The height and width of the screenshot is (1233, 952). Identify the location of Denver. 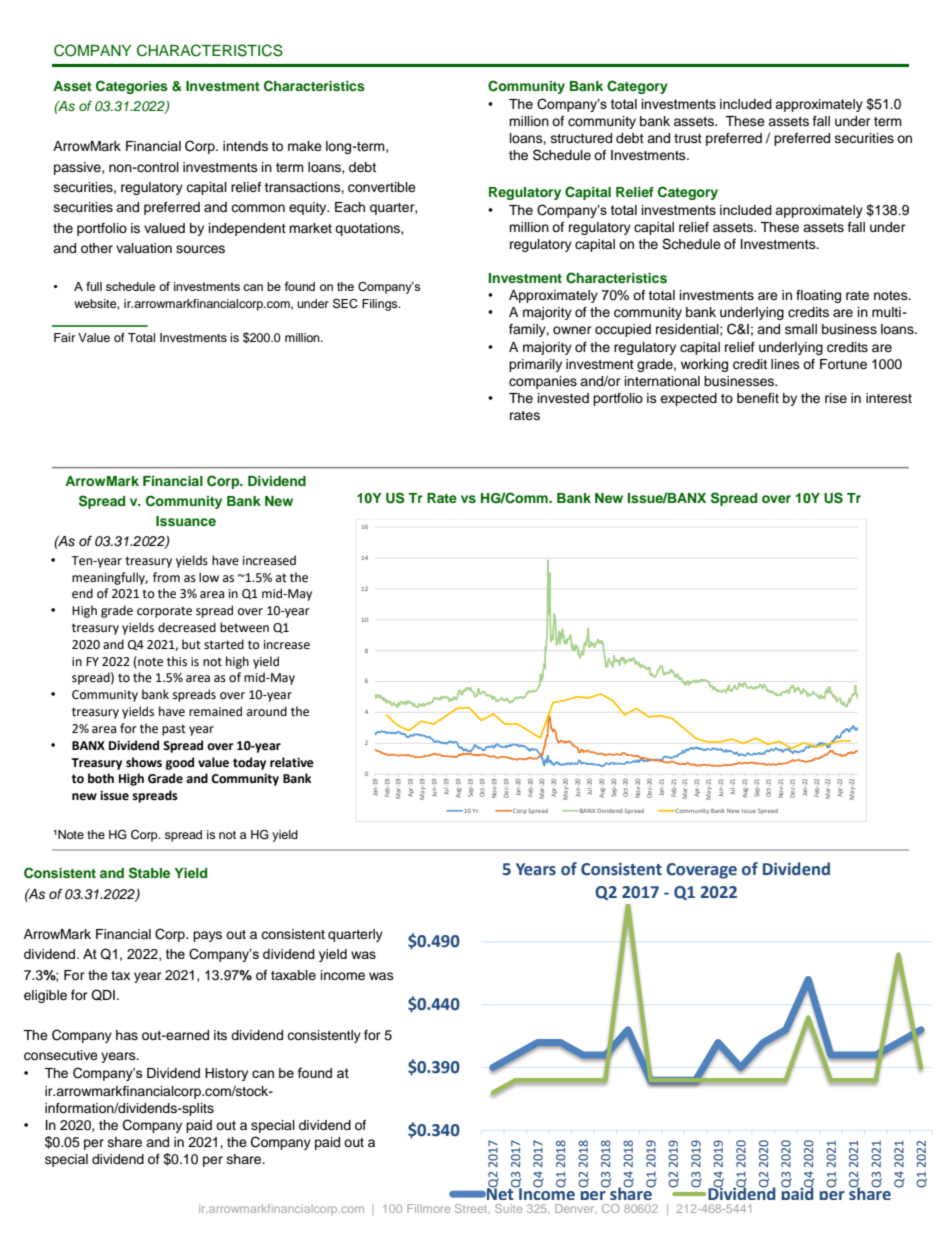
(576, 1208).
